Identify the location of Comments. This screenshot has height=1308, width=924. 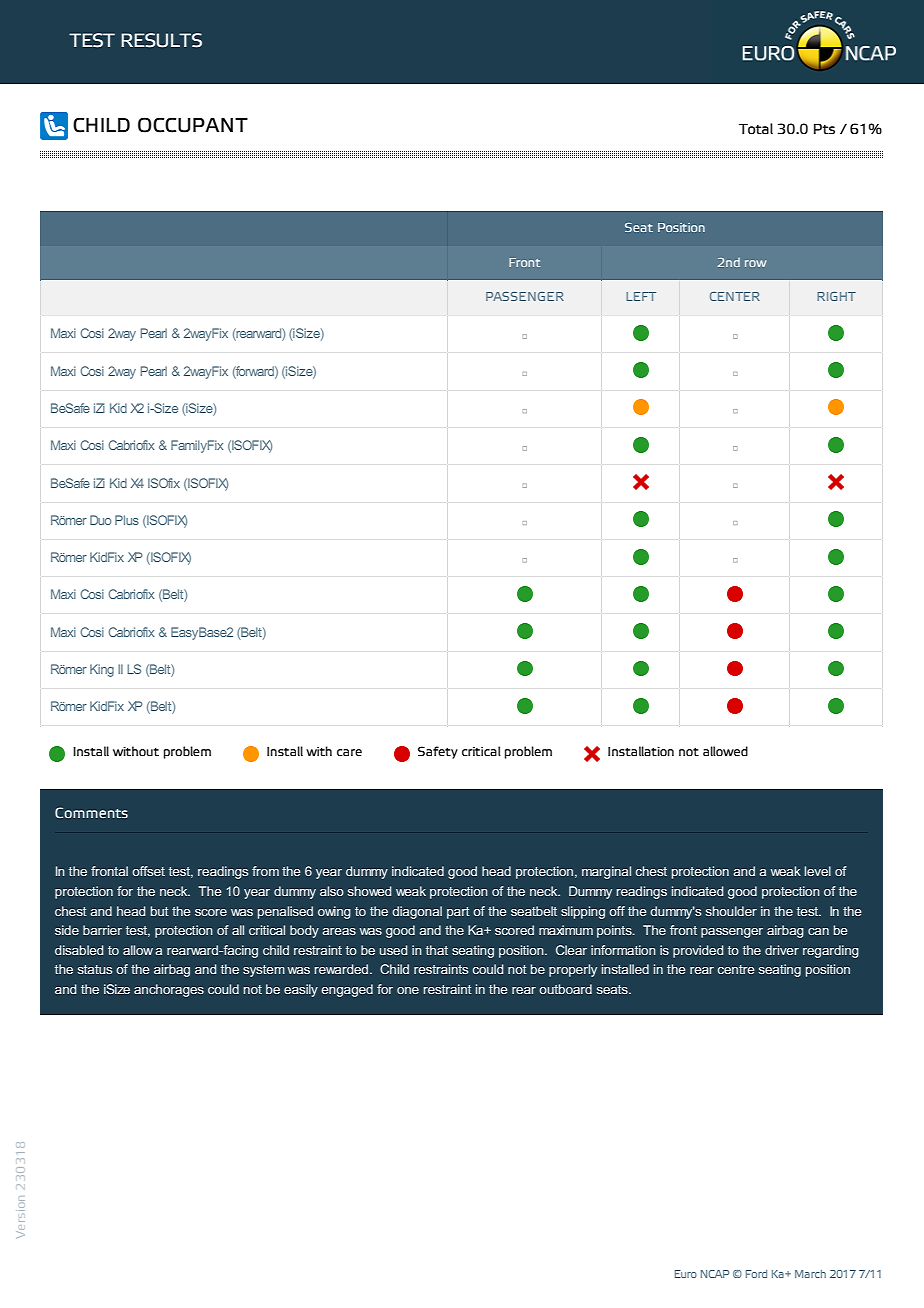
(91, 812).
